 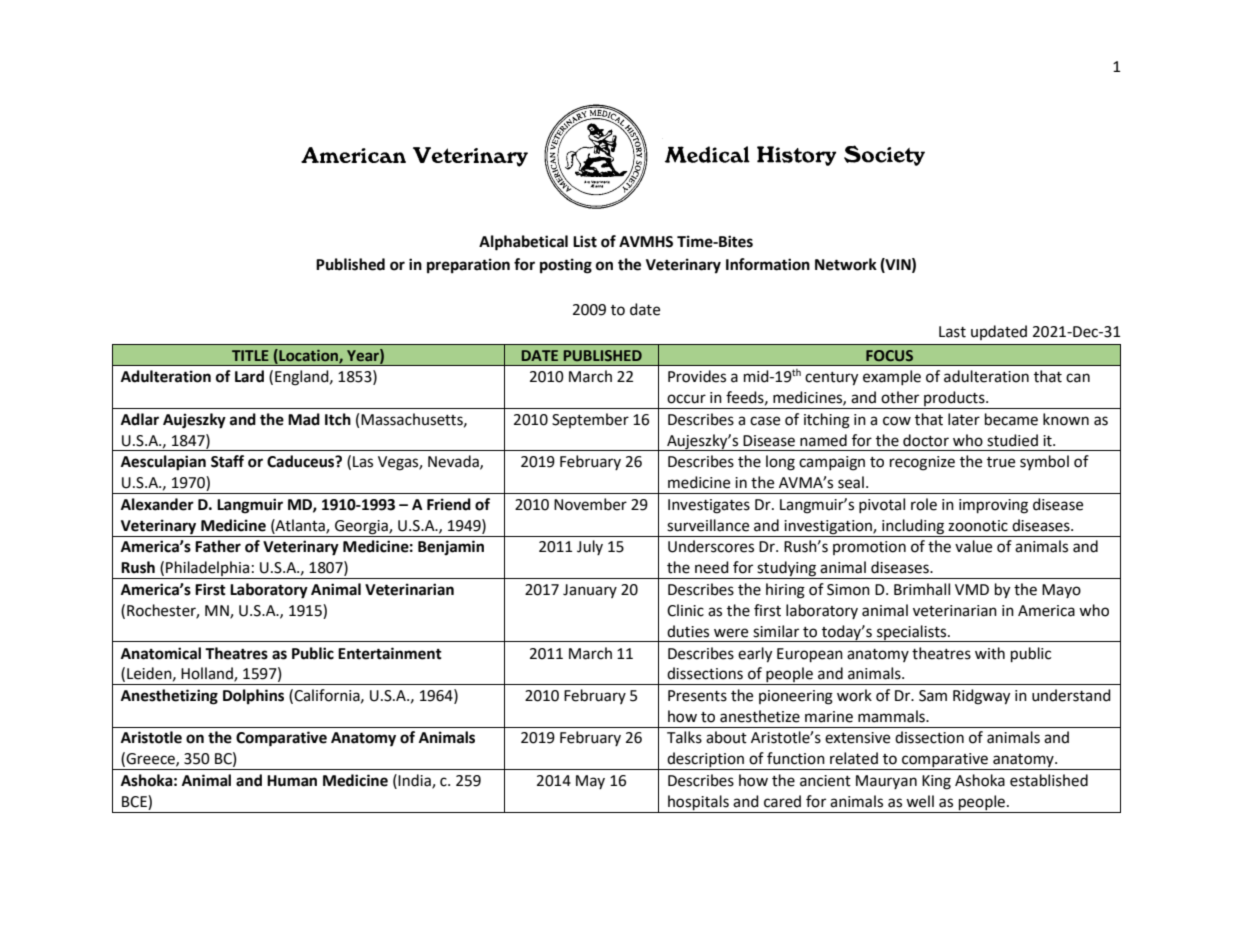 What do you see at coordinates (698, 803) in the page?
I see `hospitals` at bounding box center [698, 803].
